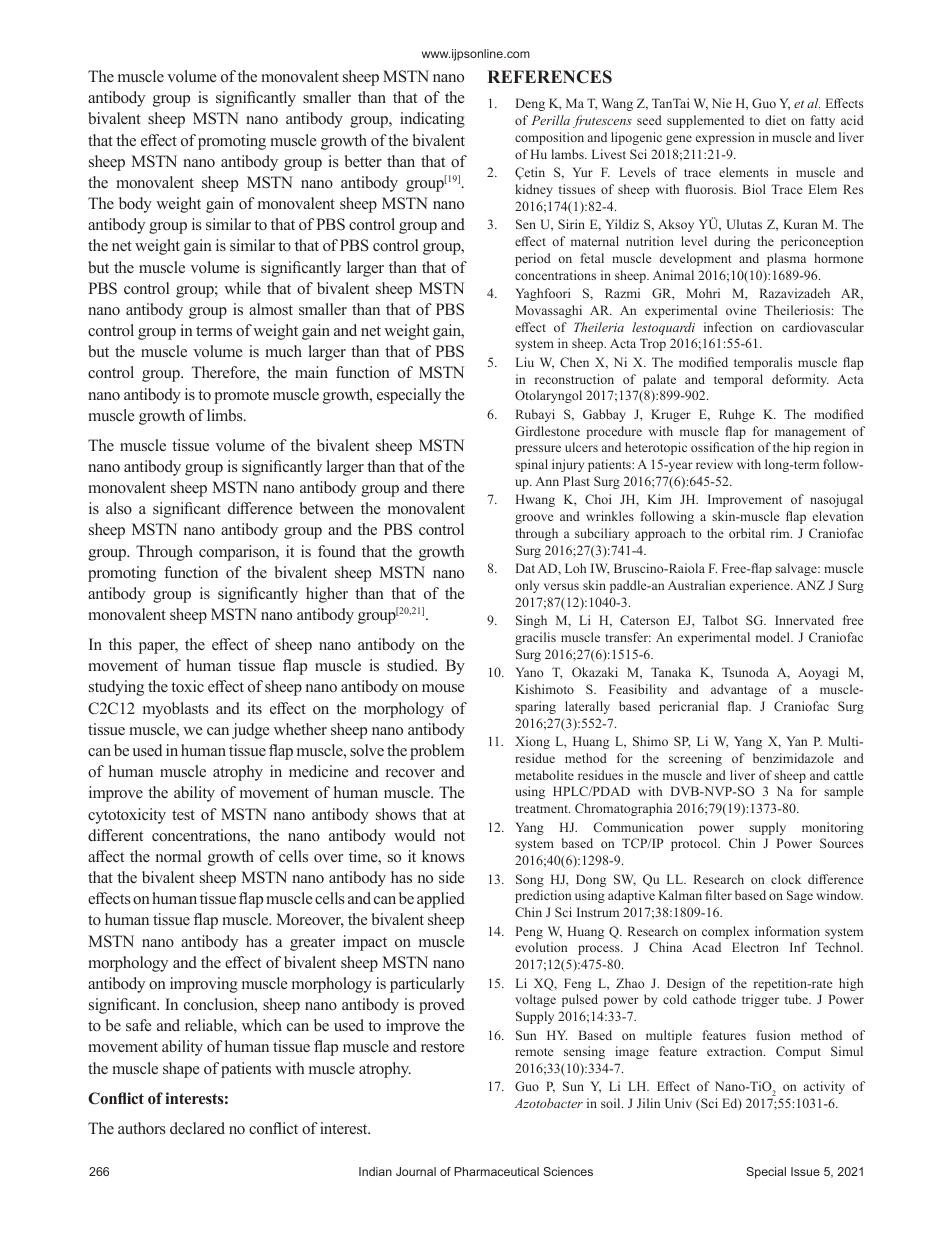  Describe the element at coordinates (531, 621) in the screenshot. I see `Singh` at that location.
